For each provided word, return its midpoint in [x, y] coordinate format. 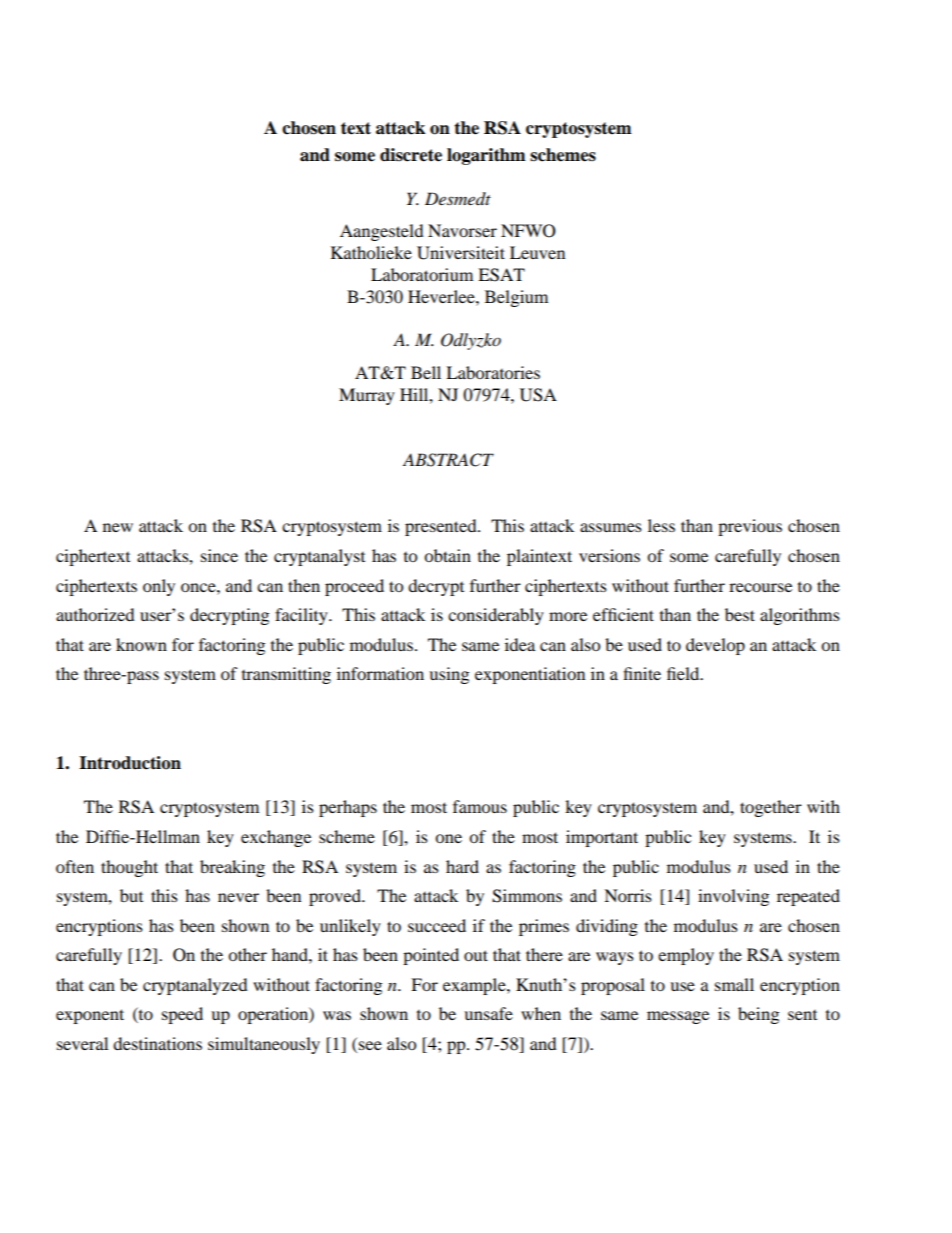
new [118, 527]
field [684, 673]
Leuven [537, 252]
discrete [411, 155]
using [449, 675]
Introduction [130, 763]
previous [750, 527]
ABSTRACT [448, 460]
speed [182, 1015]
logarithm [486, 156]
